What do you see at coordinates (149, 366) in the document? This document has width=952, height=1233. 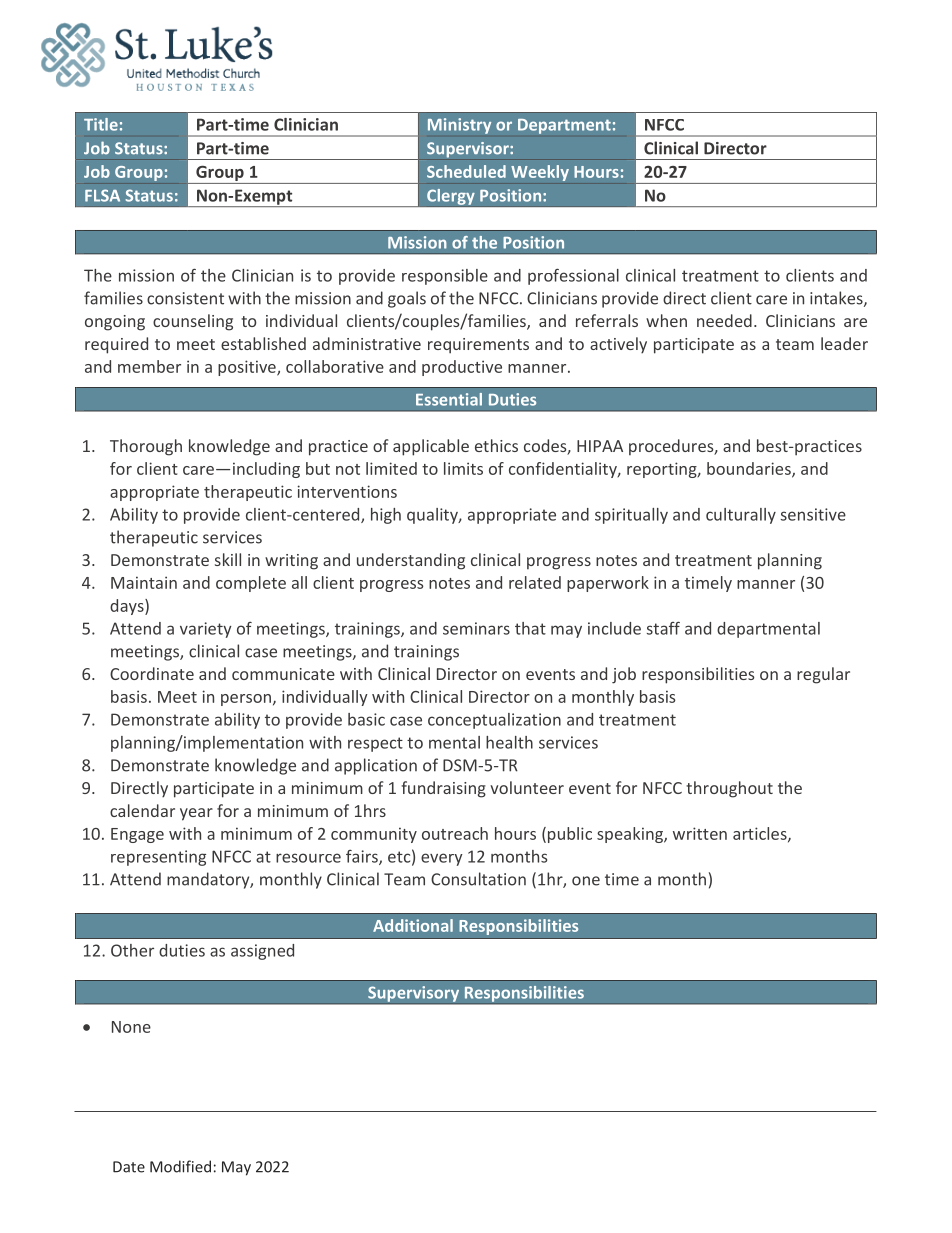 I see `member` at bounding box center [149, 366].
